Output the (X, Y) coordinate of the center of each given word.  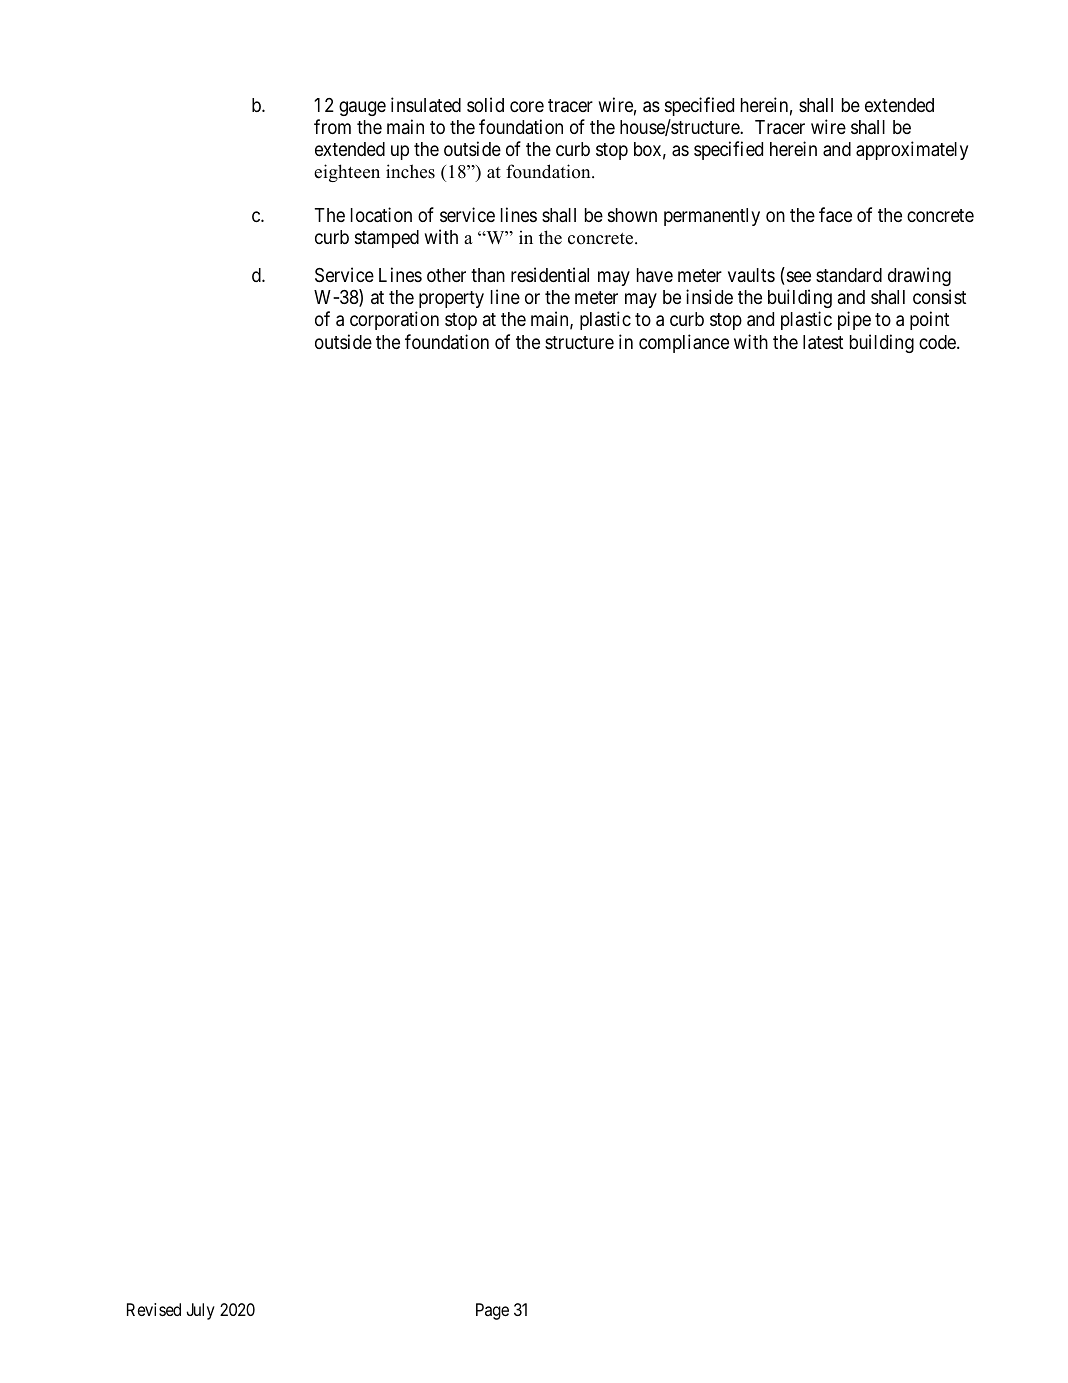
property (450, 301)
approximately (912, 150)
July (200, 1311)
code (938, 342)
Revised (154, 1309)
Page (492, 1311)
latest (823, 342)
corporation (394, 320)
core (527, 106)
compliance (684, 343)
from (332, 126)
